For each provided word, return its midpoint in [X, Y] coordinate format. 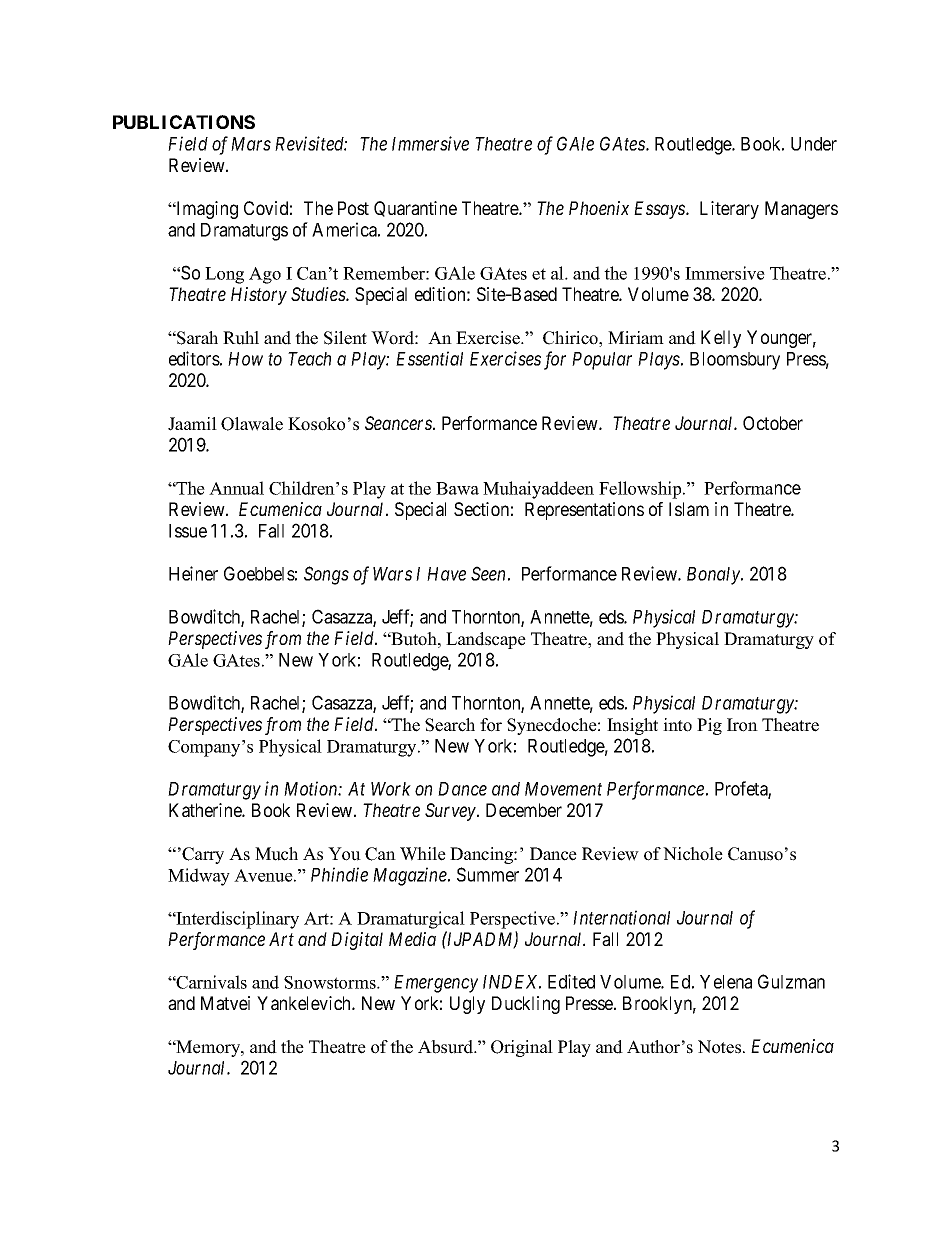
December [524, 810]
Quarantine [415, 209]
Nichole [693, 854]
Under [814, 144]
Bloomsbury [735, 361]
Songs [326, 575]
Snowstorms [331, 982]
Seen [488, 573]
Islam [689, 509]
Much [276, 854]
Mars [251, 144]
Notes [721, 1047]
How [245, 359]
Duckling [526, 1005]
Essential [429, 358]
